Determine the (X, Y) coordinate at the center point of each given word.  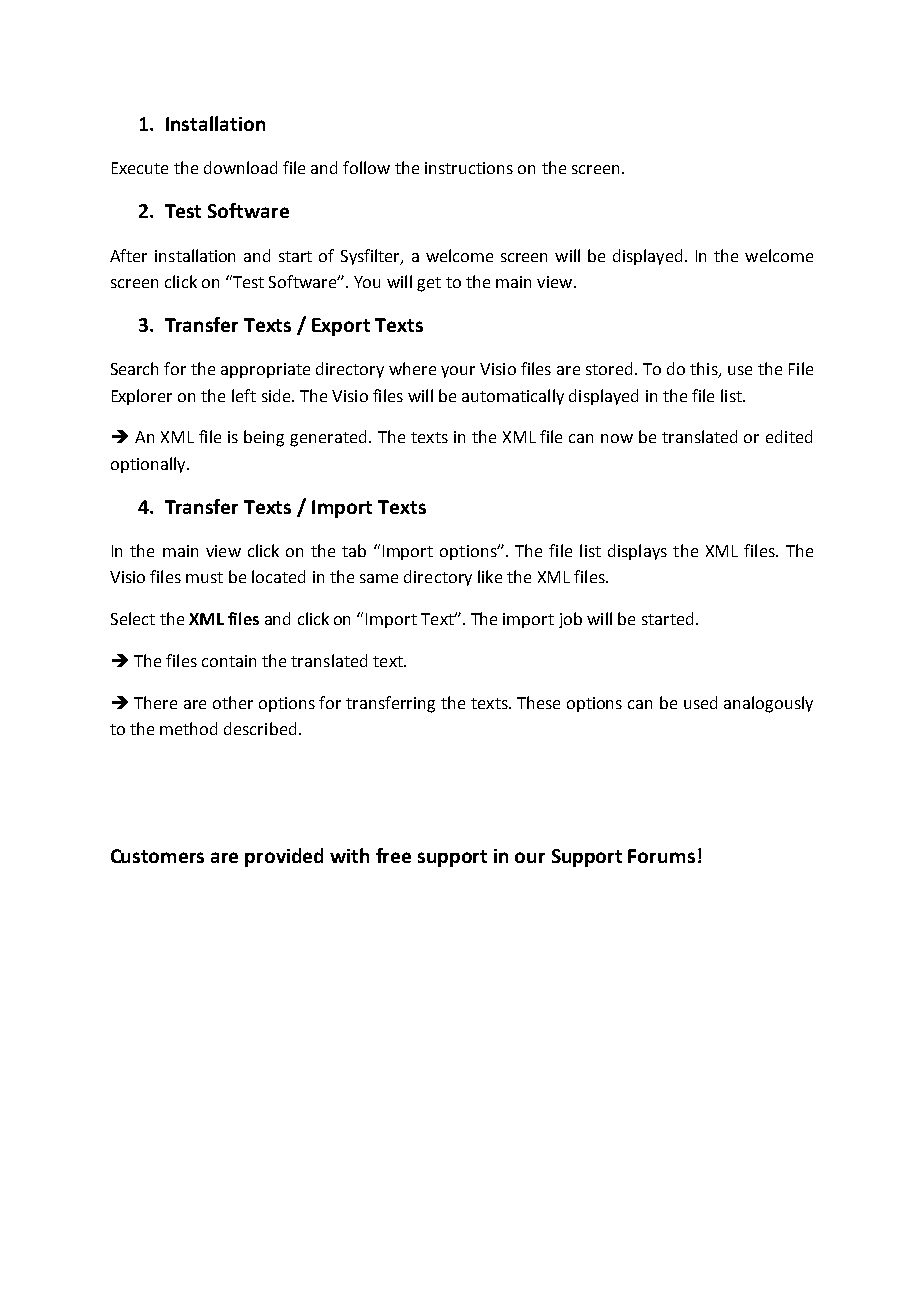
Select (133, 618)
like (490, 576)
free (393, 855)
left (244, 395)
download (240, 167)
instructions (469, 168)
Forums (661, 856)
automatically (513, 397)
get (429, 284)
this (705, 370)
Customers (157, 856)
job (570, 620)
